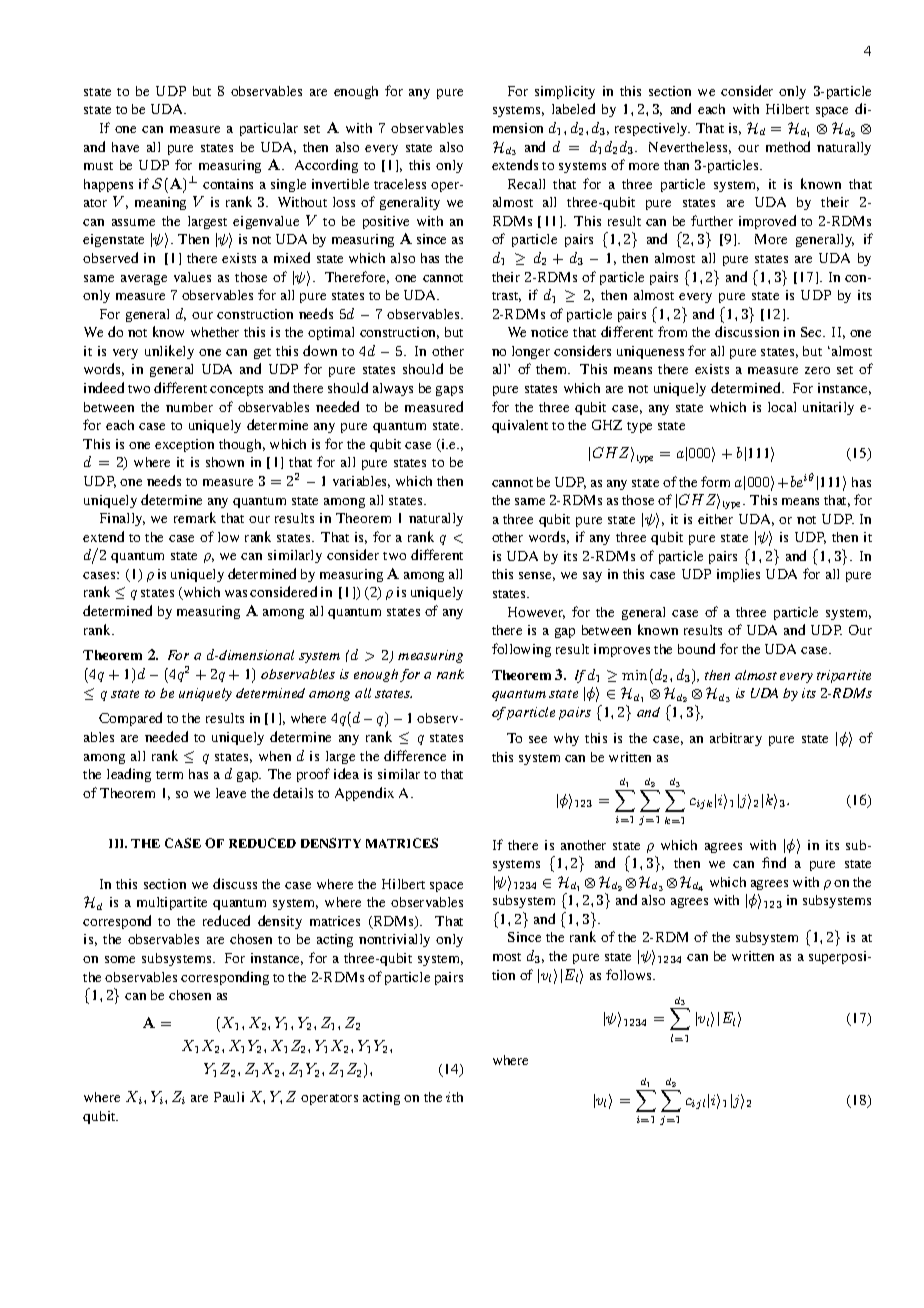 Image resolution: width=924 pixels, height=1308 pixels. What do you see at coordinates (788, 146) in the screenshot?
I see `method` at bounding box center [788, 146].
